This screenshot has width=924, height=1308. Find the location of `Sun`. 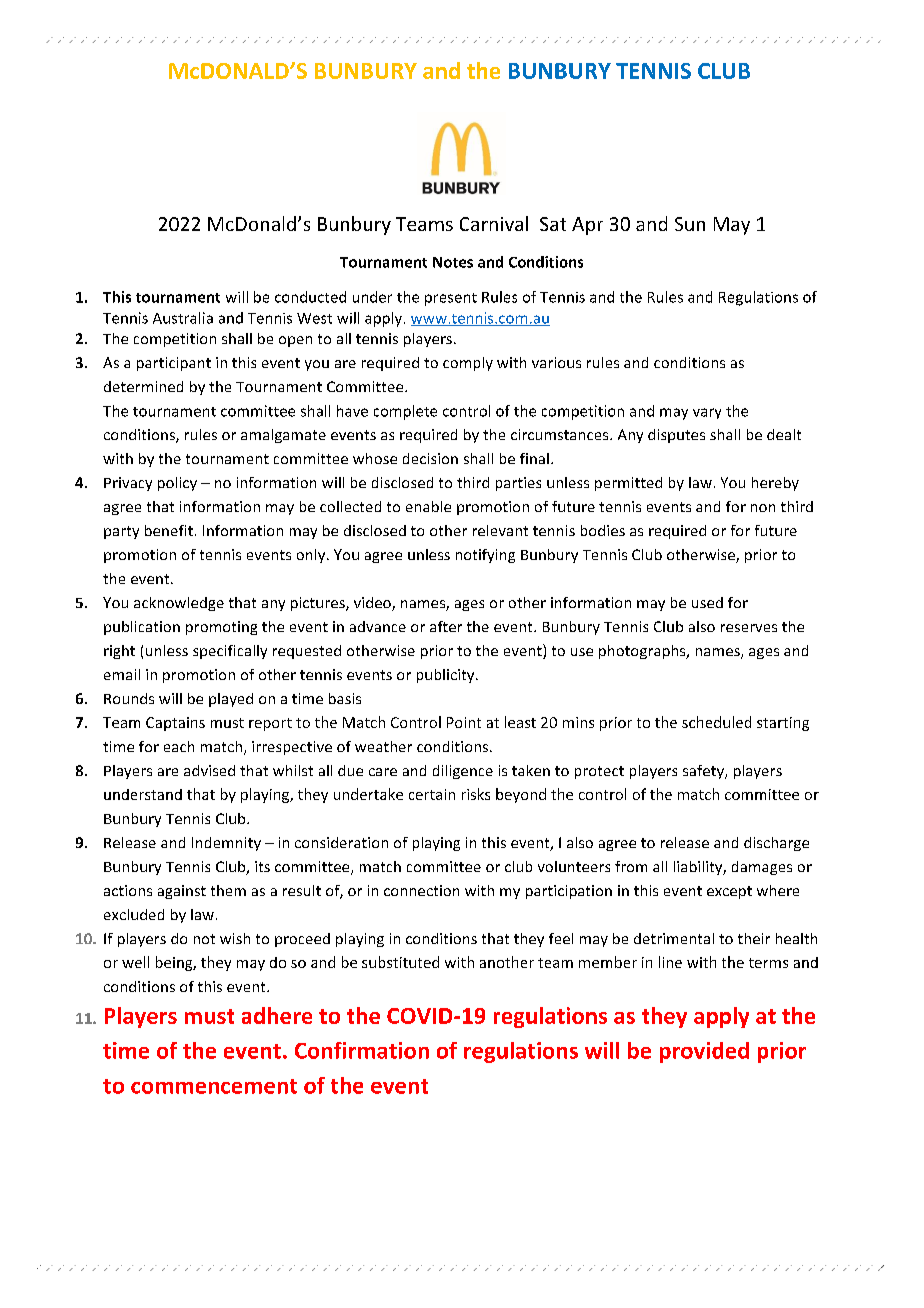

Sun is located at coordinates (690, 224).
